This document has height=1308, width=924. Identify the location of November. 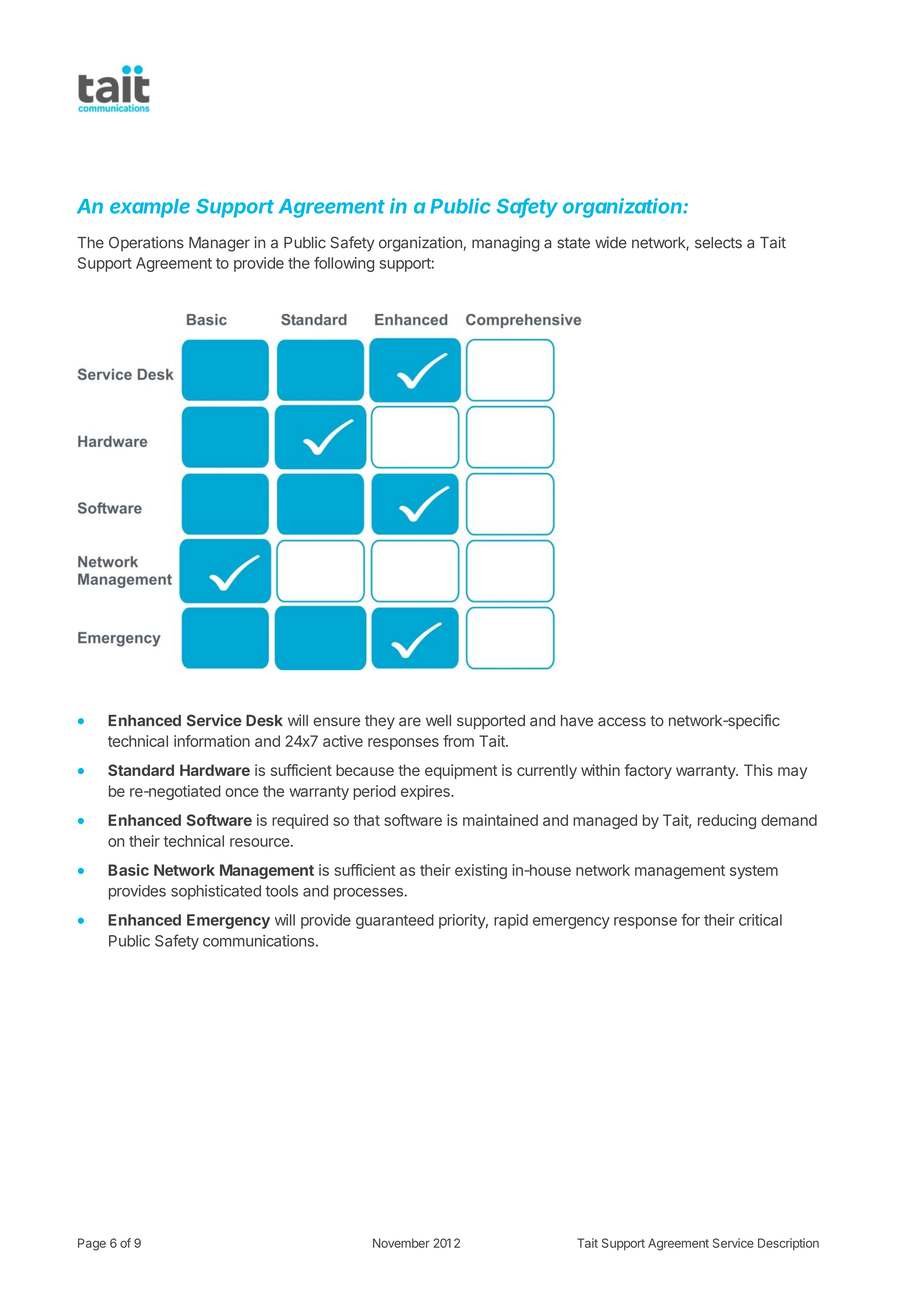
(401, 1243).
